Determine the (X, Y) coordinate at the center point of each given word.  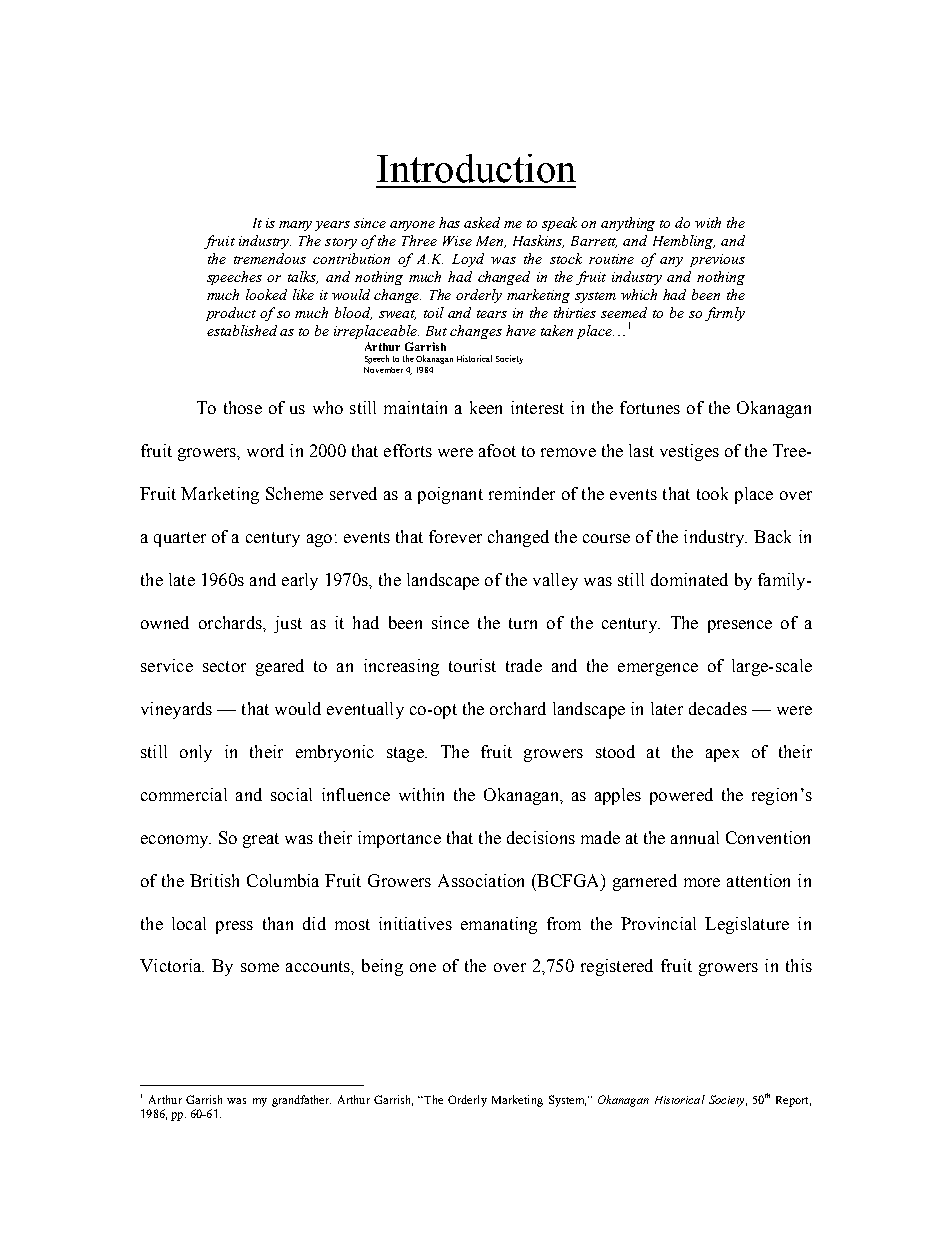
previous (717, 260)
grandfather (301, 1101)
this (799, 965)
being (382, 967)
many (295, 226)
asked (482, 222)
